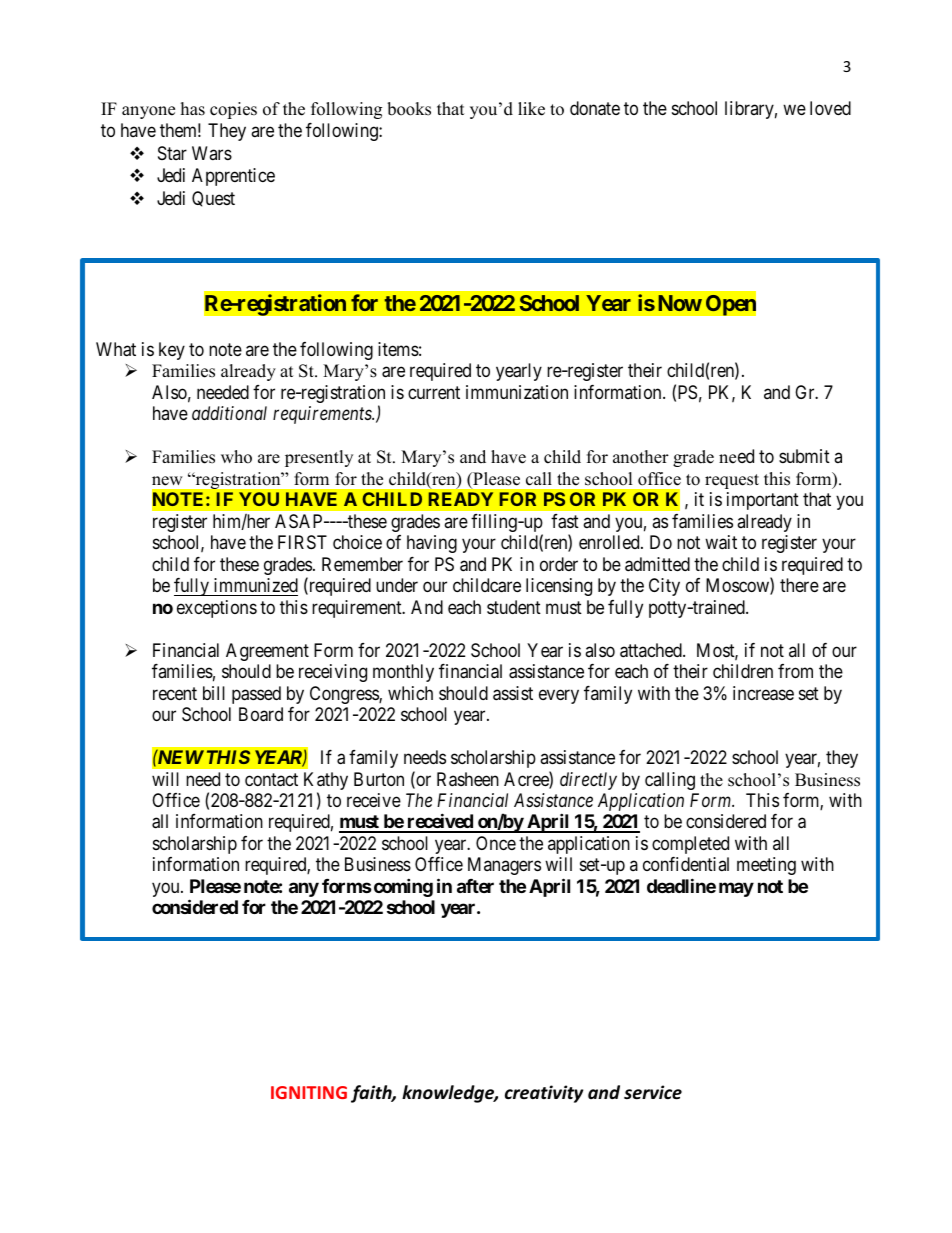 The width and height of the screenshot is (952, 1233). What do you see at coordinates (236, 457) in the screenshot?
I see `who` at bounding box center [236, 457].
